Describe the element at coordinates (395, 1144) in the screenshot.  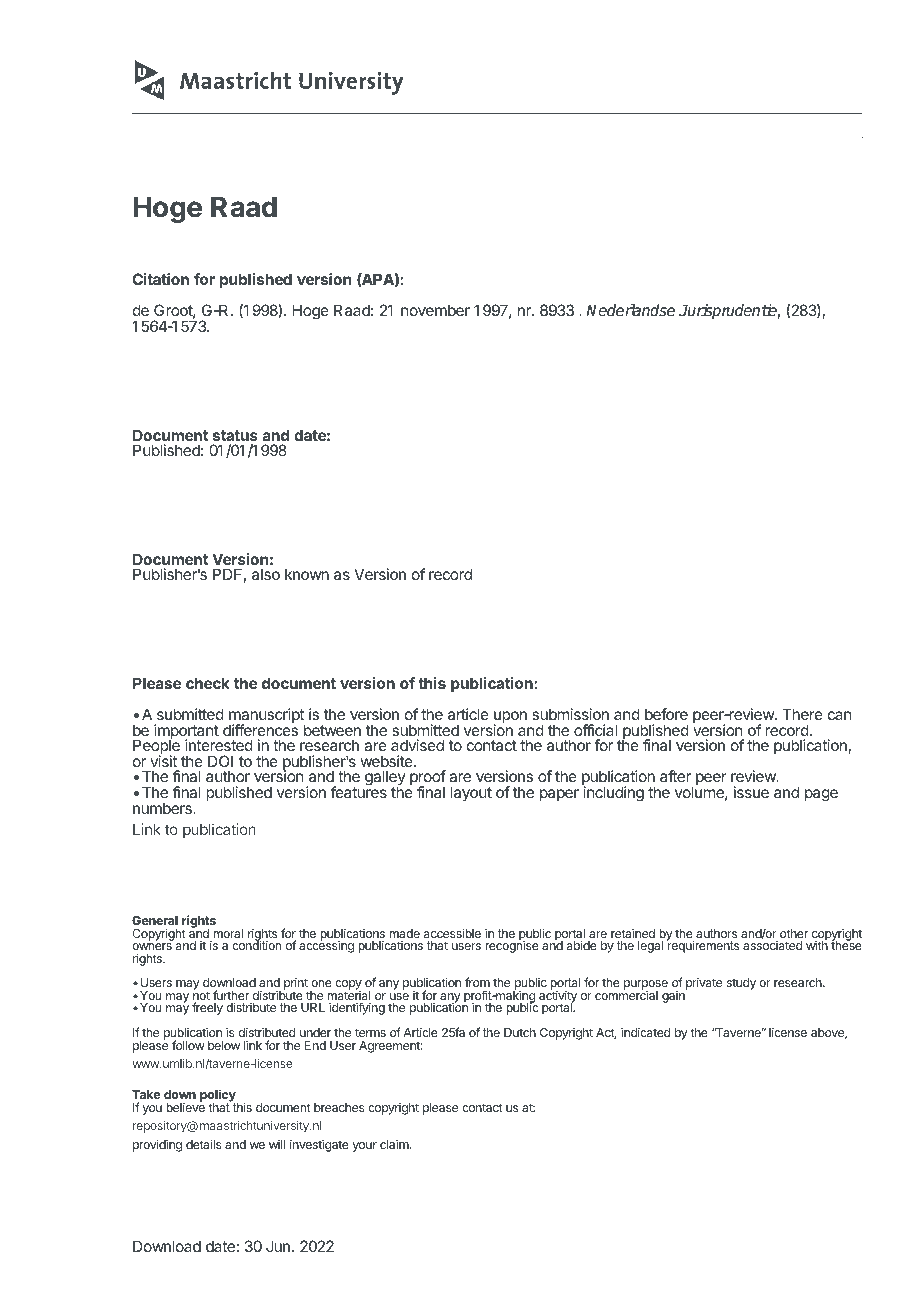
I see `claim` at that location.
